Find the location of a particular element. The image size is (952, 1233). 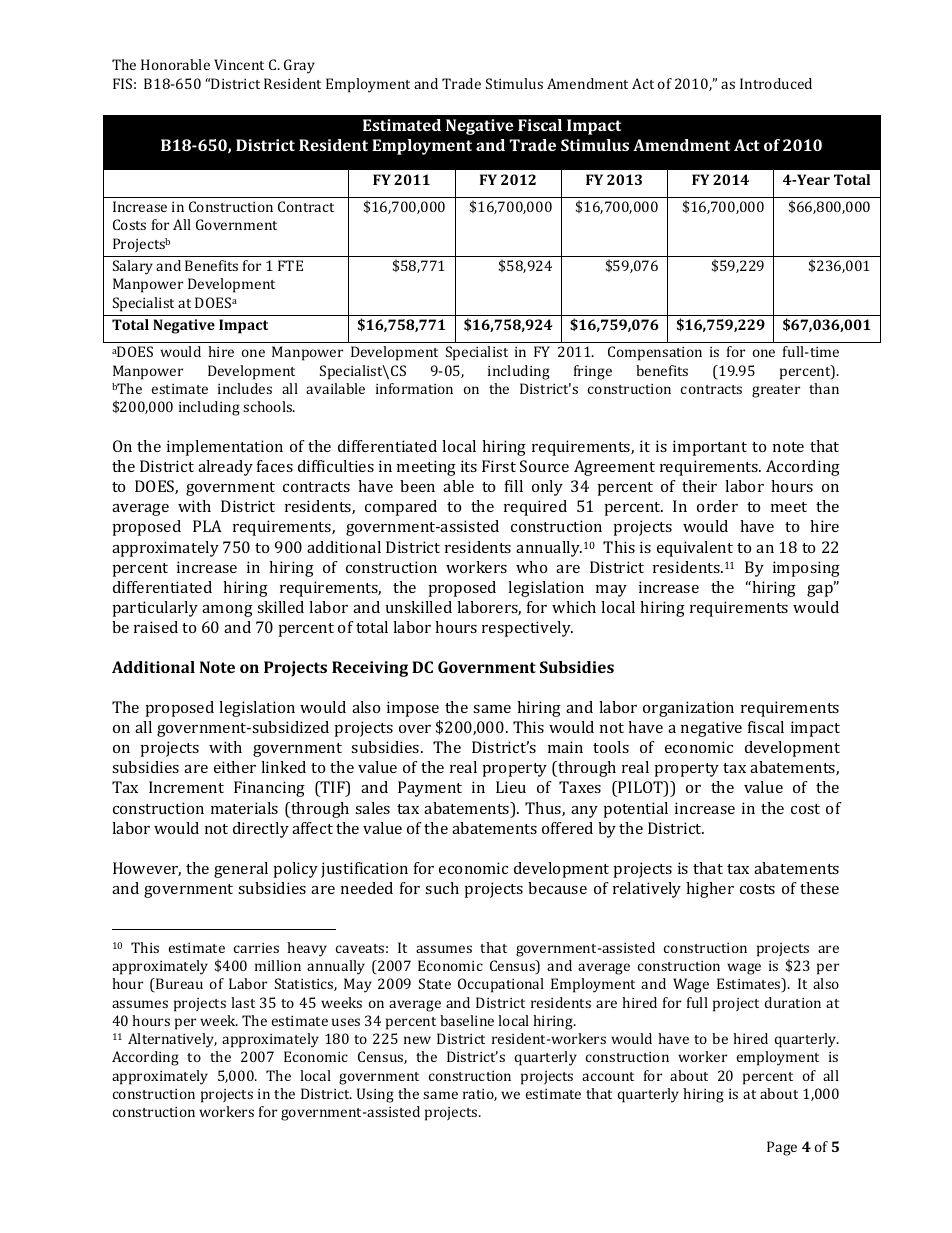

organization is located at coordinates (688, 709).
